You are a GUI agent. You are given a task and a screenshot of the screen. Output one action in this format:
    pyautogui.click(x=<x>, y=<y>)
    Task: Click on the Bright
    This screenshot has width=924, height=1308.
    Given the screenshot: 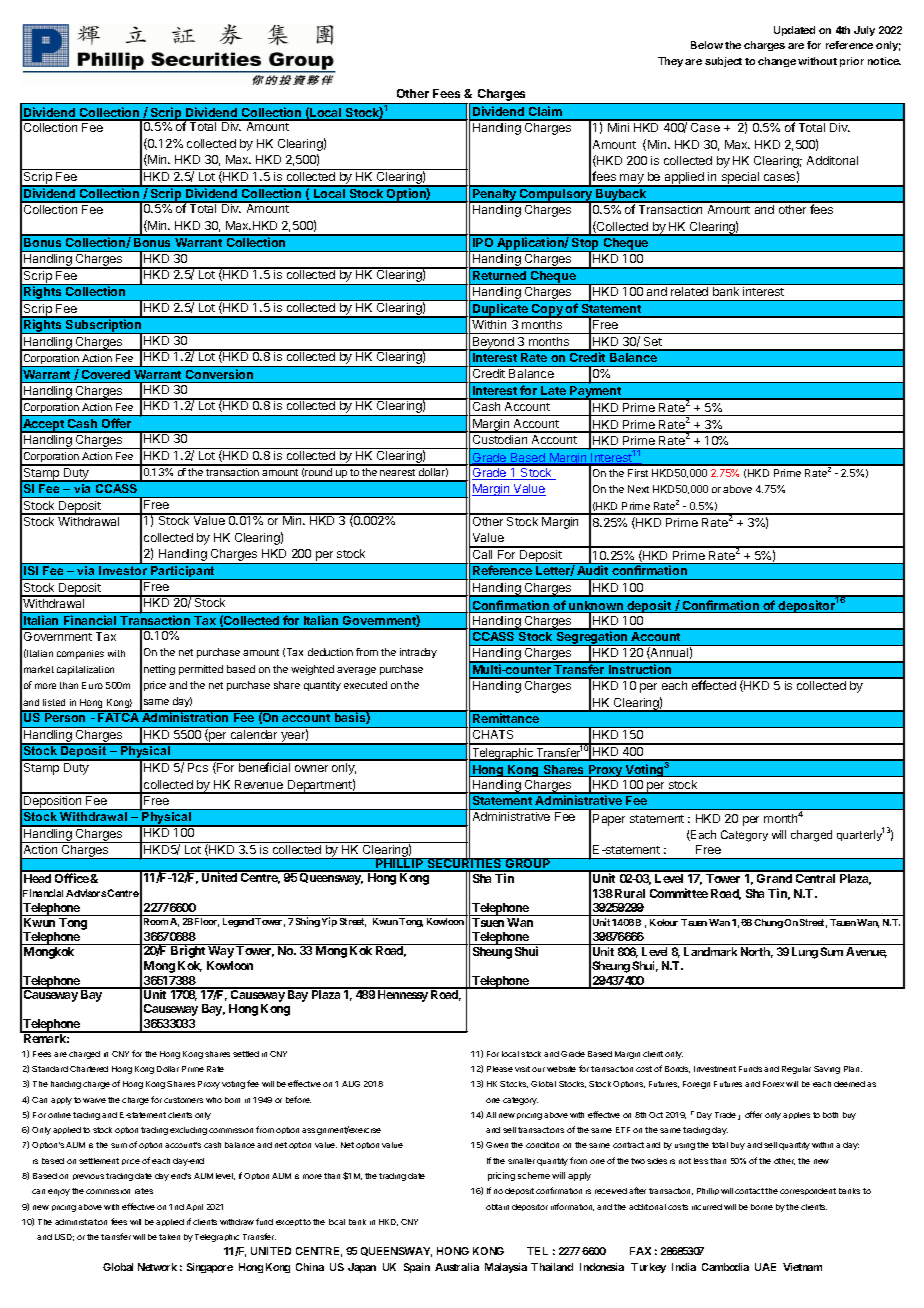 What is the action you would take?
    pyautogui.click(x=188, y=951)
